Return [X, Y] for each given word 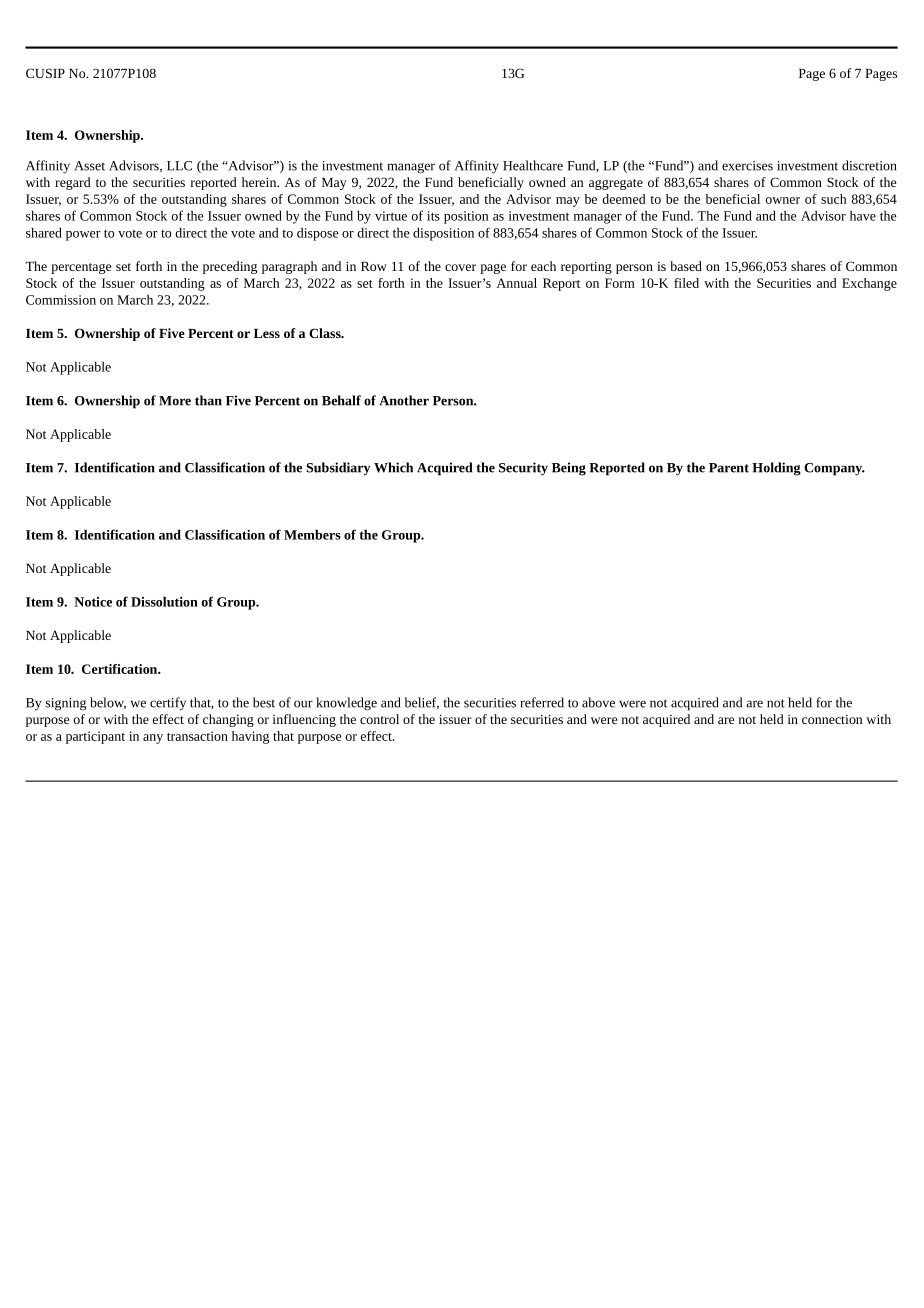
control [379, 719]
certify [168, 704]
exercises [747, 166]
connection [832, 719]
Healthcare [533, 165]
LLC [179, 166]
